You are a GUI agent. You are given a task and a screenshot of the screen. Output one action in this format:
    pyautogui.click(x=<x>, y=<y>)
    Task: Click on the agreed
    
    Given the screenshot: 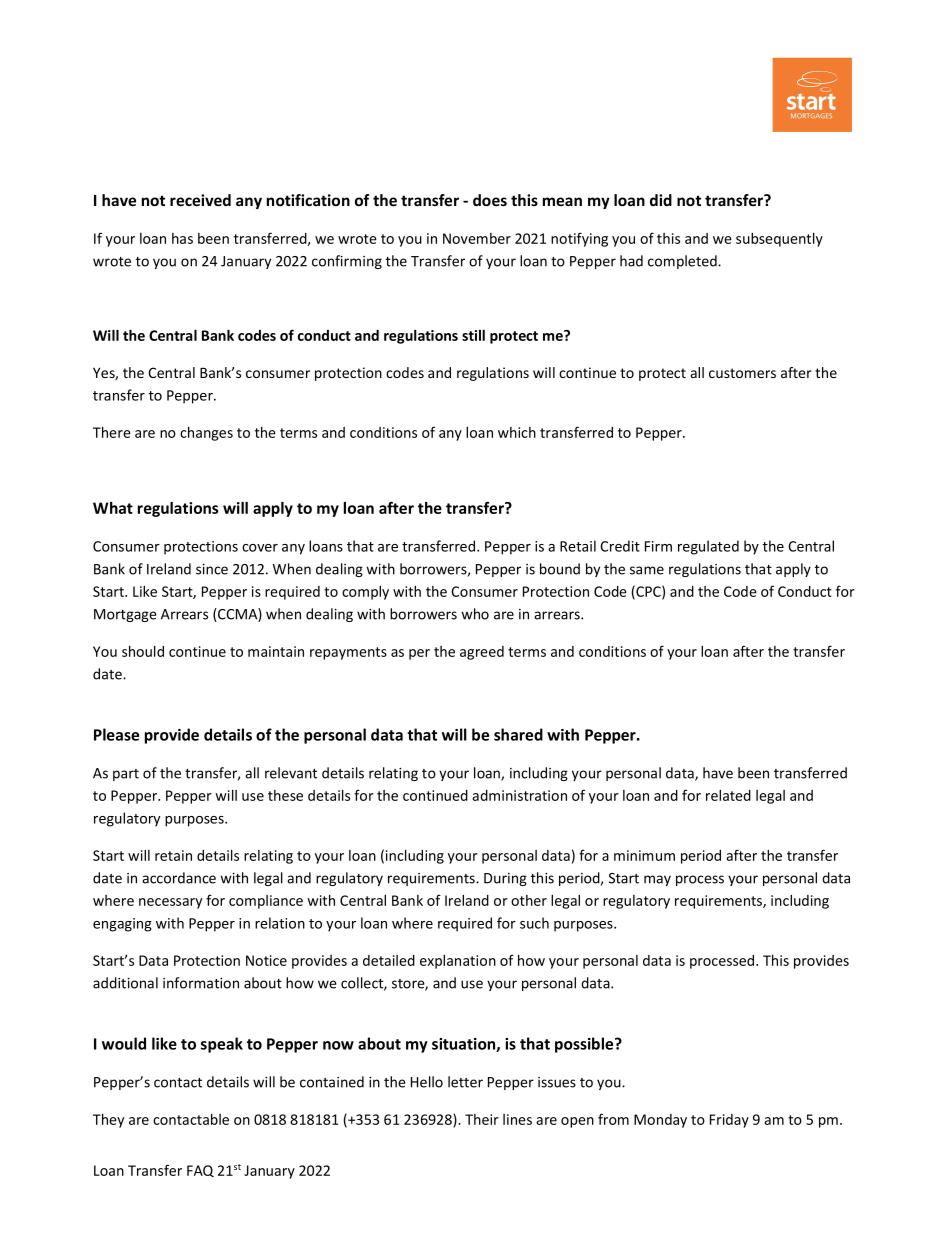 What is the action you would take?
    pyautogui.click(x=482, y=653)
